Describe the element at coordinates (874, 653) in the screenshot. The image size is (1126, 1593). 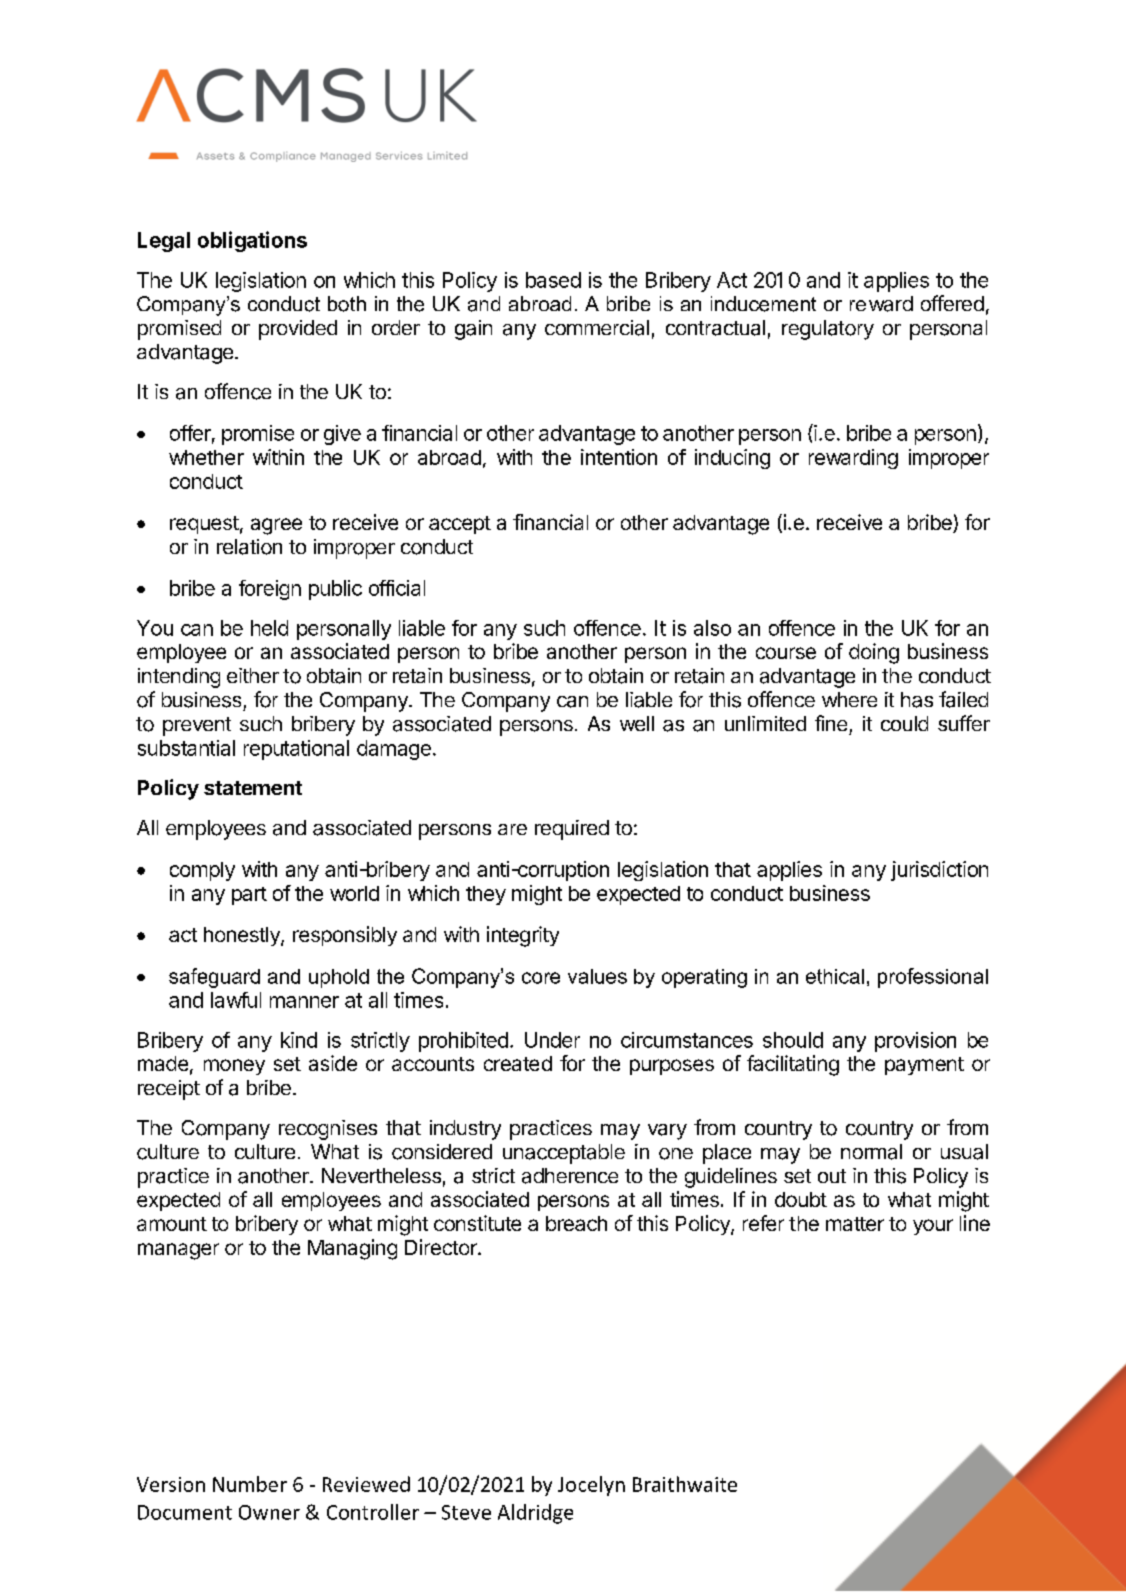
I see `doing` at that location.
